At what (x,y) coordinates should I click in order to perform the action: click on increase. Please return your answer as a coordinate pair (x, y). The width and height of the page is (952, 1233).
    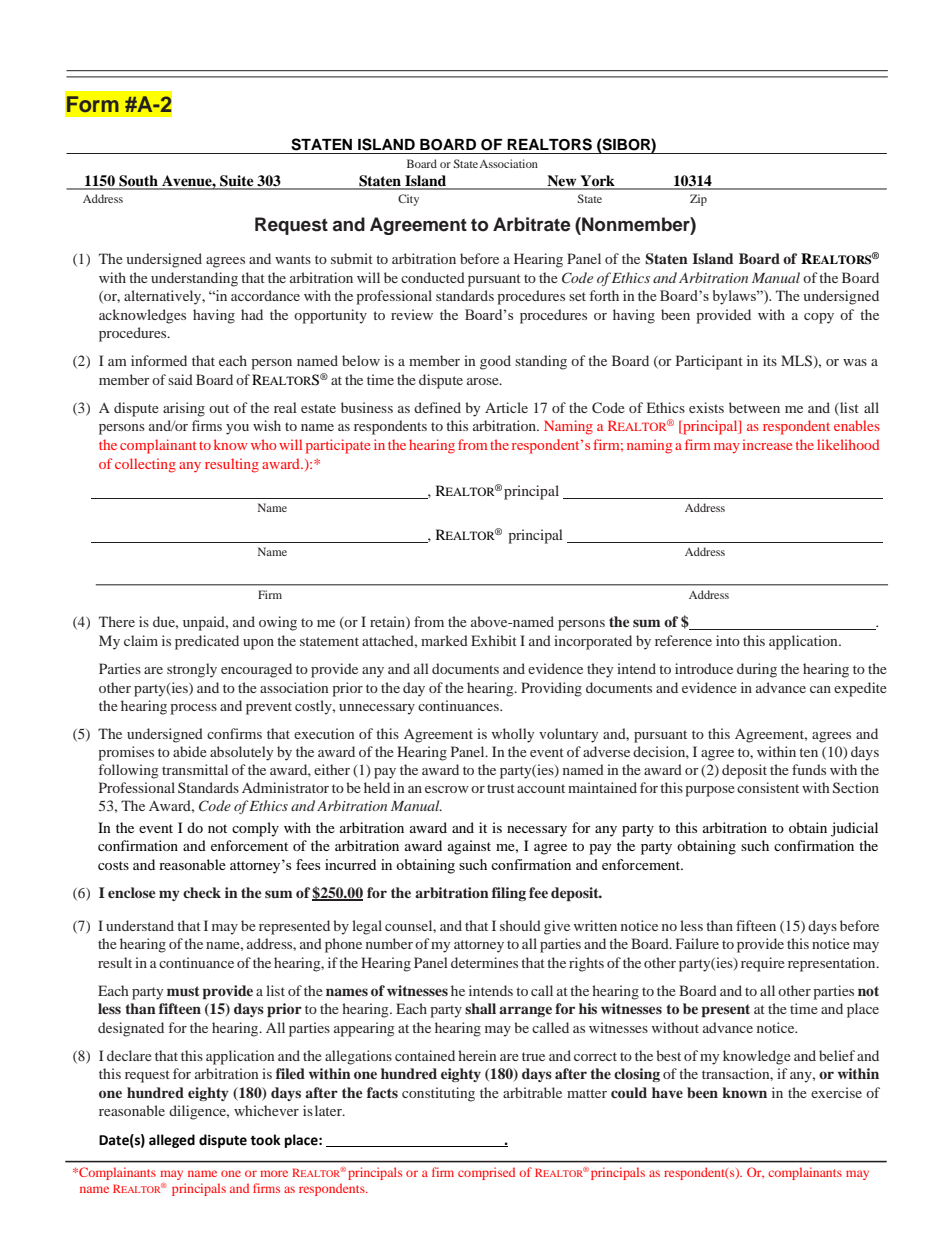
    Looking at the image, I should click on (767, 444).
